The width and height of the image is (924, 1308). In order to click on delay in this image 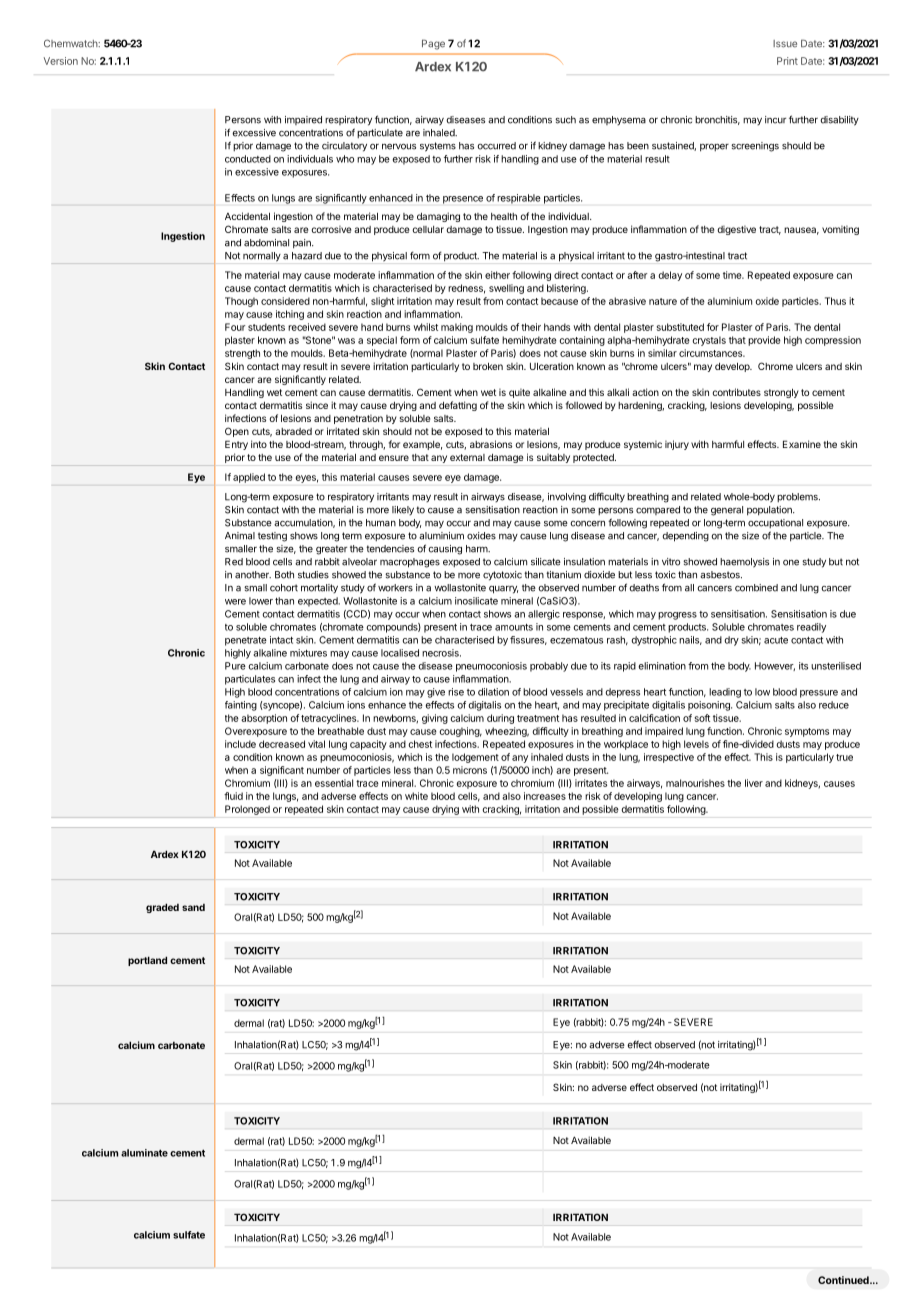, I will do `click(670, 276)`.
